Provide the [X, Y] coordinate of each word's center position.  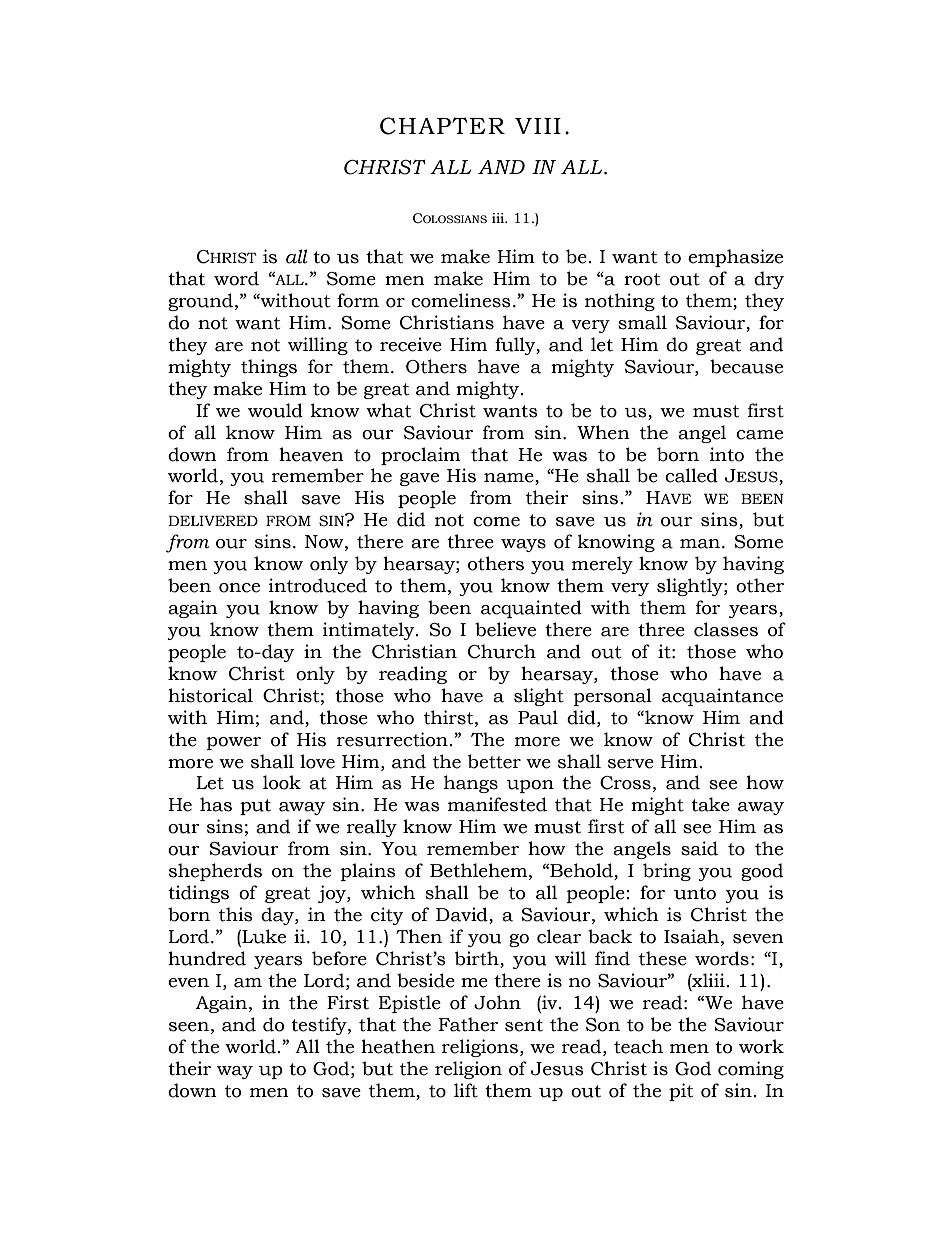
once [239, 588]
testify [320, 1026]
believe [505, 629]
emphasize [735, 258]
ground [200, 302]
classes [726, 629]
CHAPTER [442, 126]
